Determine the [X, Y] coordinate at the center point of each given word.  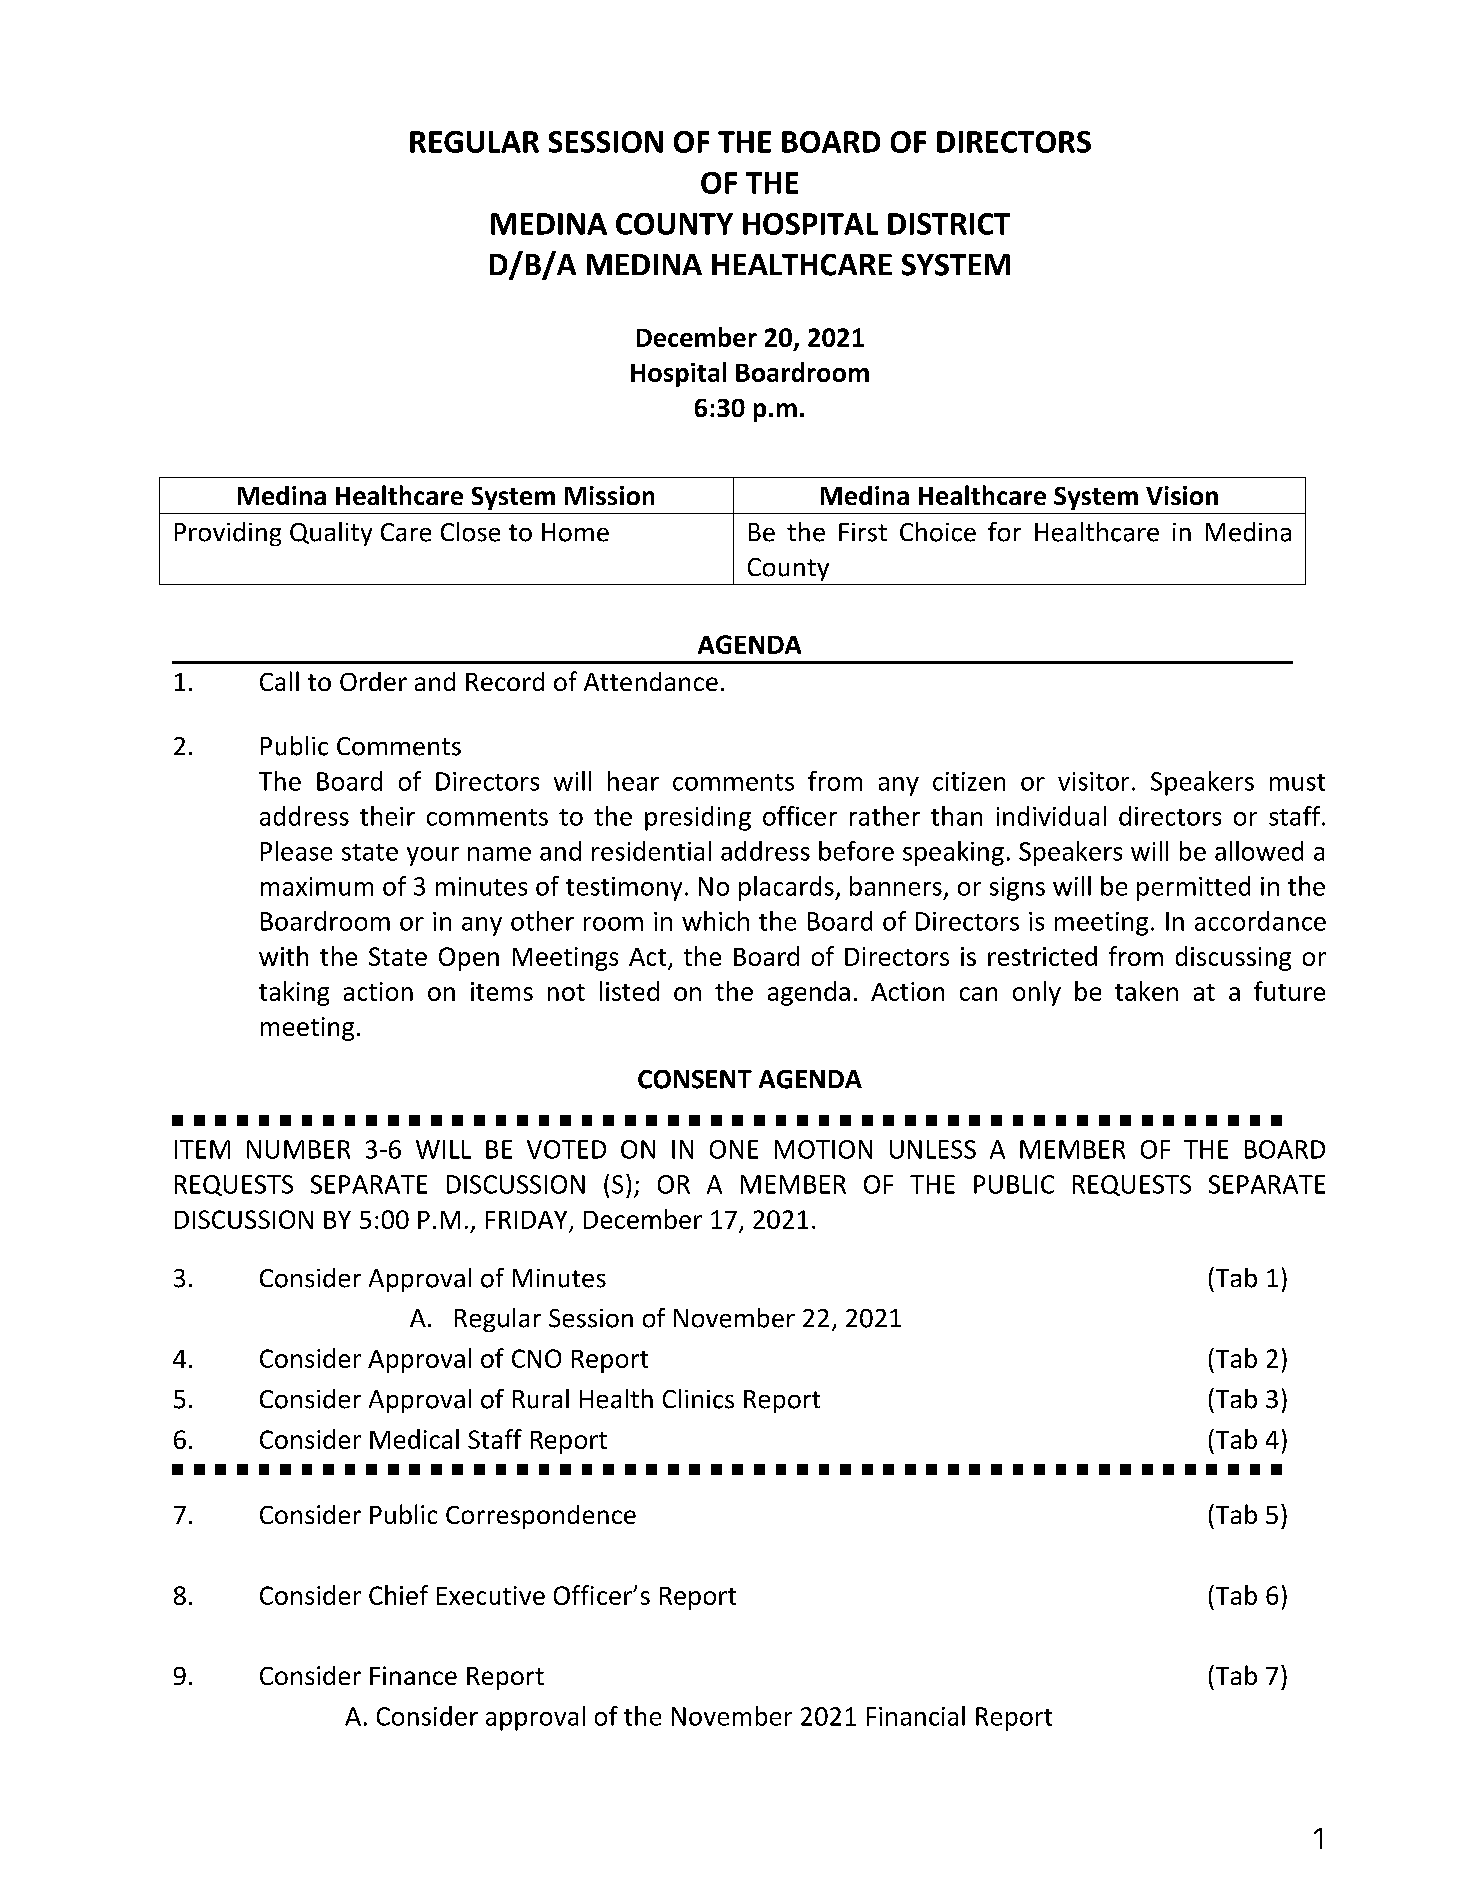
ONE [734, 1149]
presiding [698, 818]
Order [373, 681]
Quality [331, 534]
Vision [1182, 495]
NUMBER [298, 1149]
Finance [413, 1675]
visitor [1093, 781]
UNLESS [933, 1149]
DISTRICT [949, 224]
